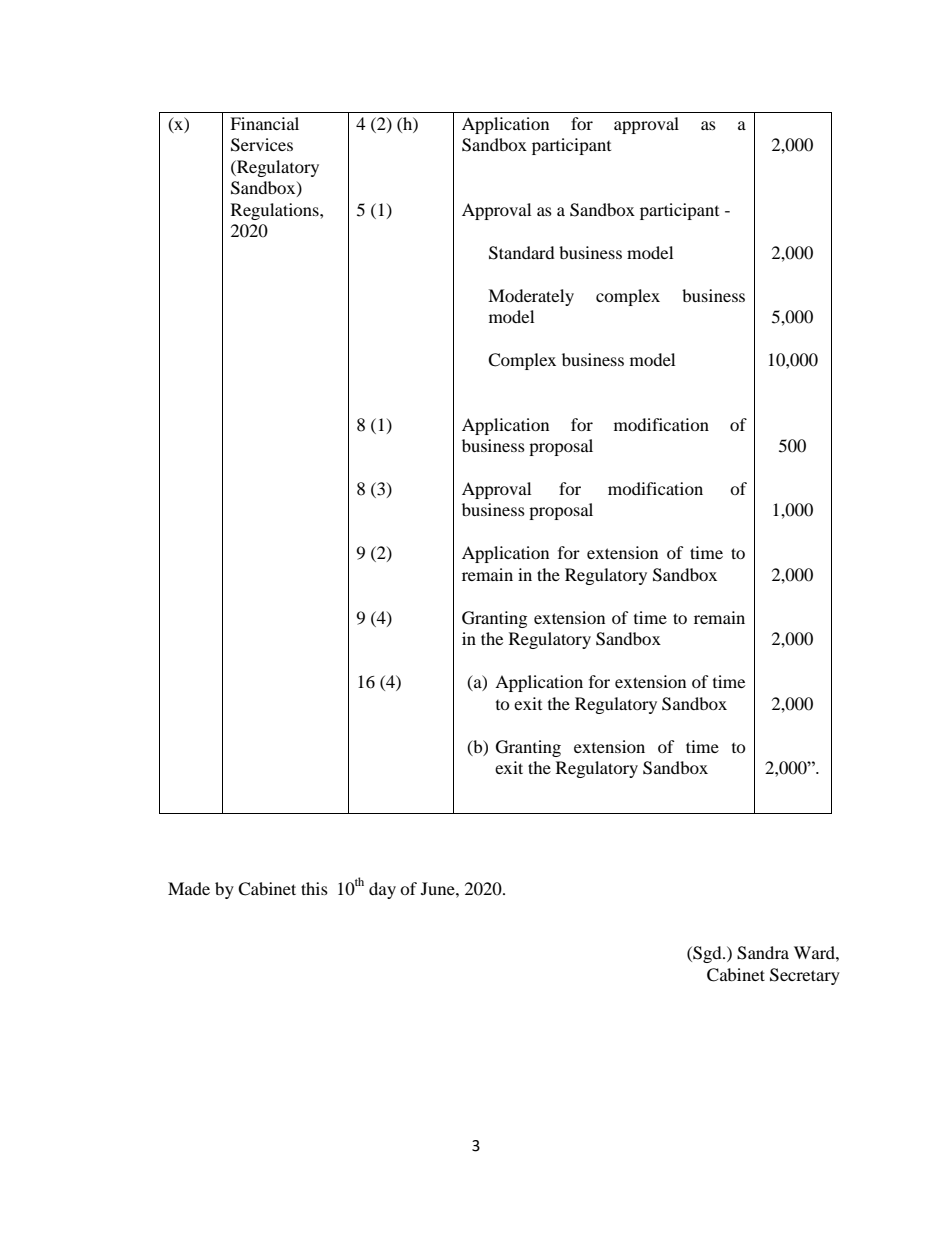  I want to click on Made, so click(189, 888).
